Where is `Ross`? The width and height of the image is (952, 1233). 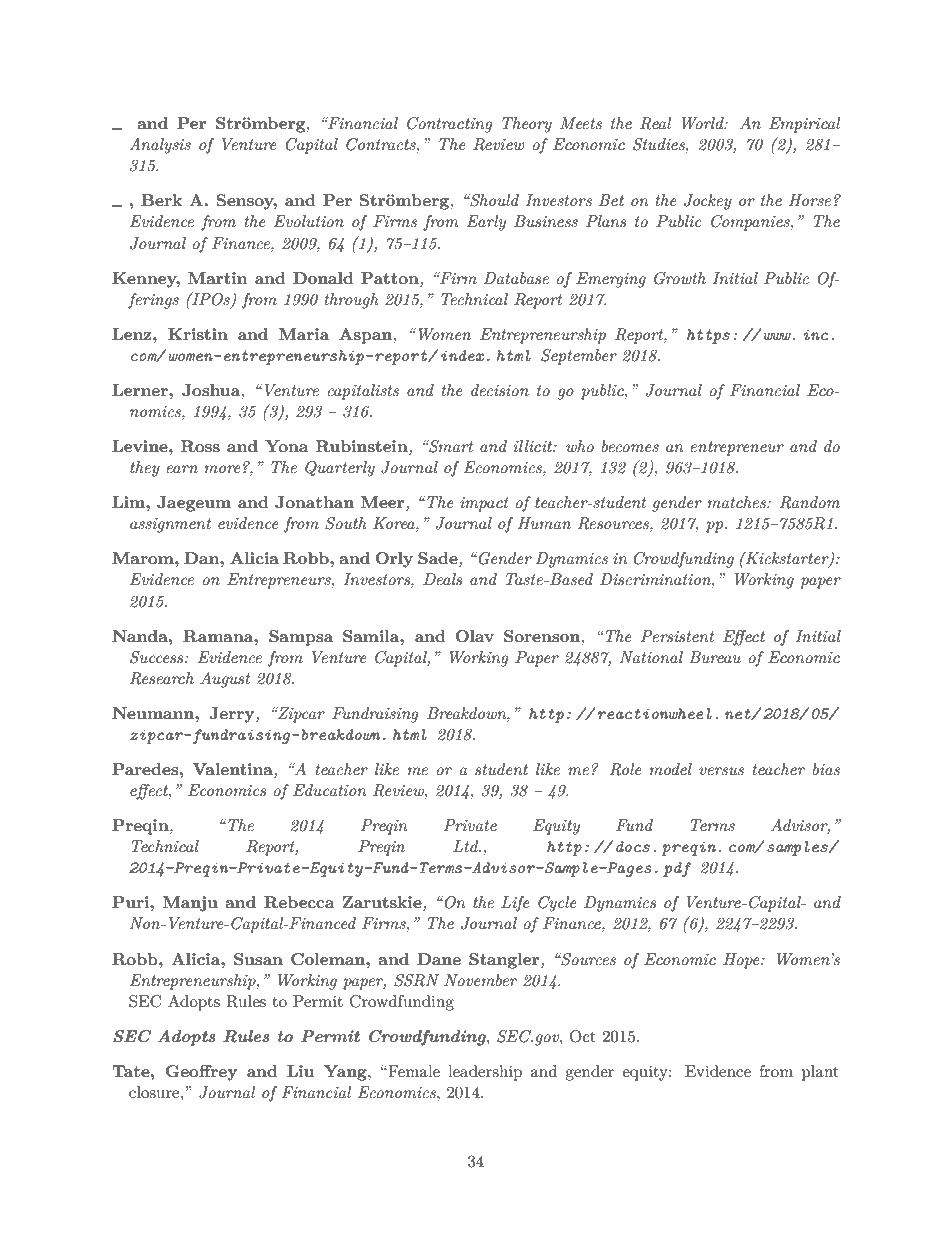
Ross is located at coordinates (200, 446).
